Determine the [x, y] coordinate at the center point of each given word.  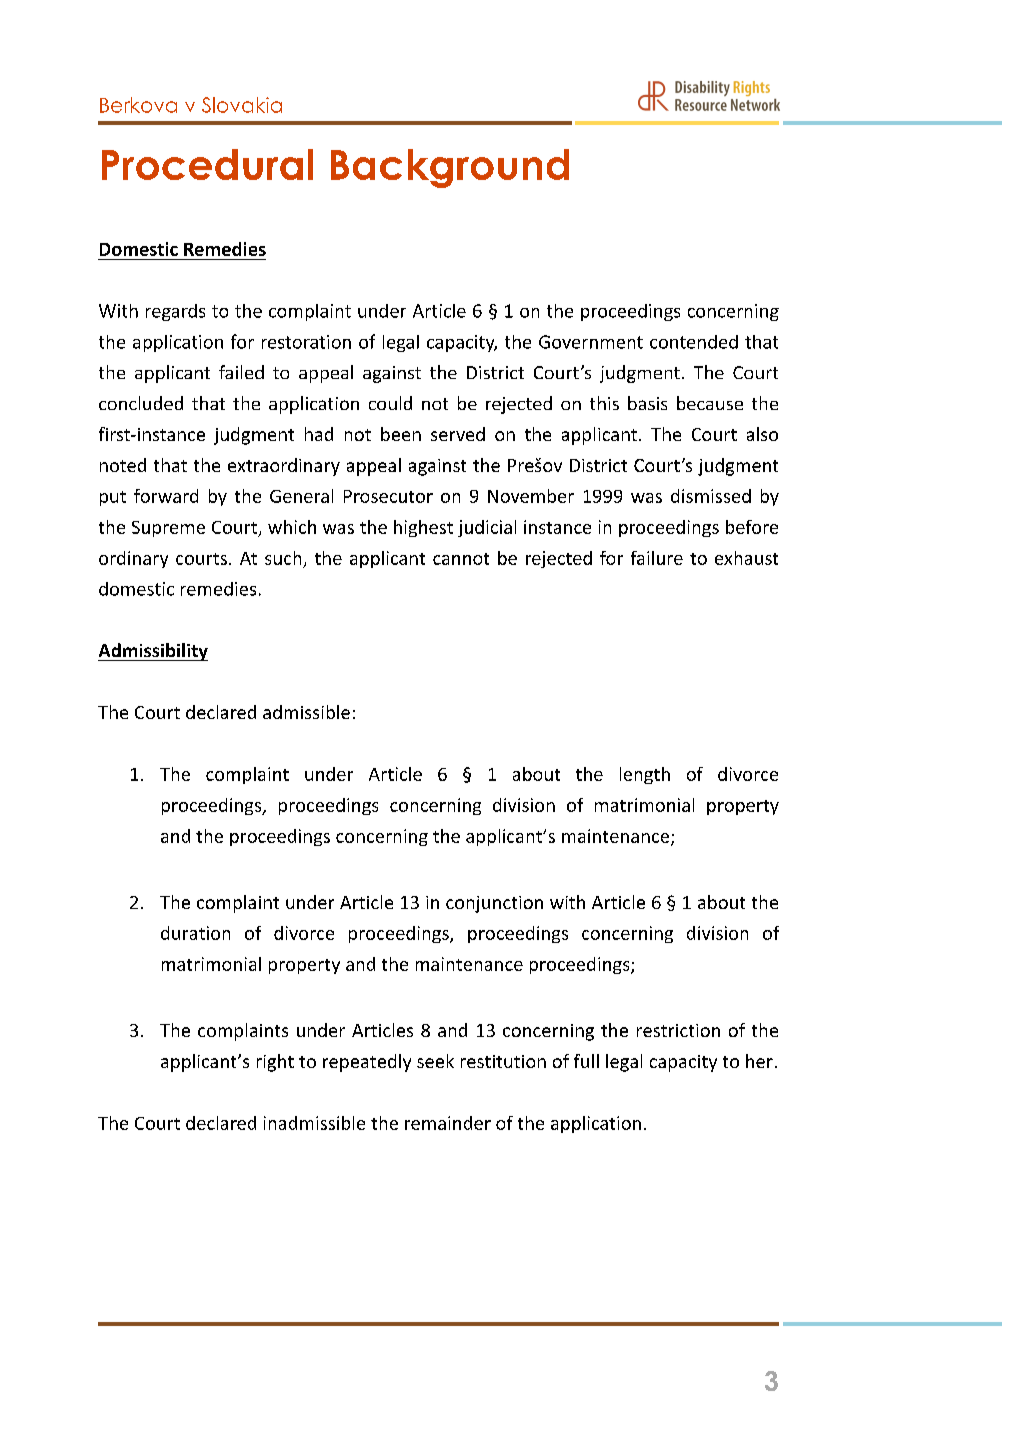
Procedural [207, 164]
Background [450, 168]
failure [657, 558]
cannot [461, 559]
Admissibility [153, 652]
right [275, 1063]
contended [694, 342]
